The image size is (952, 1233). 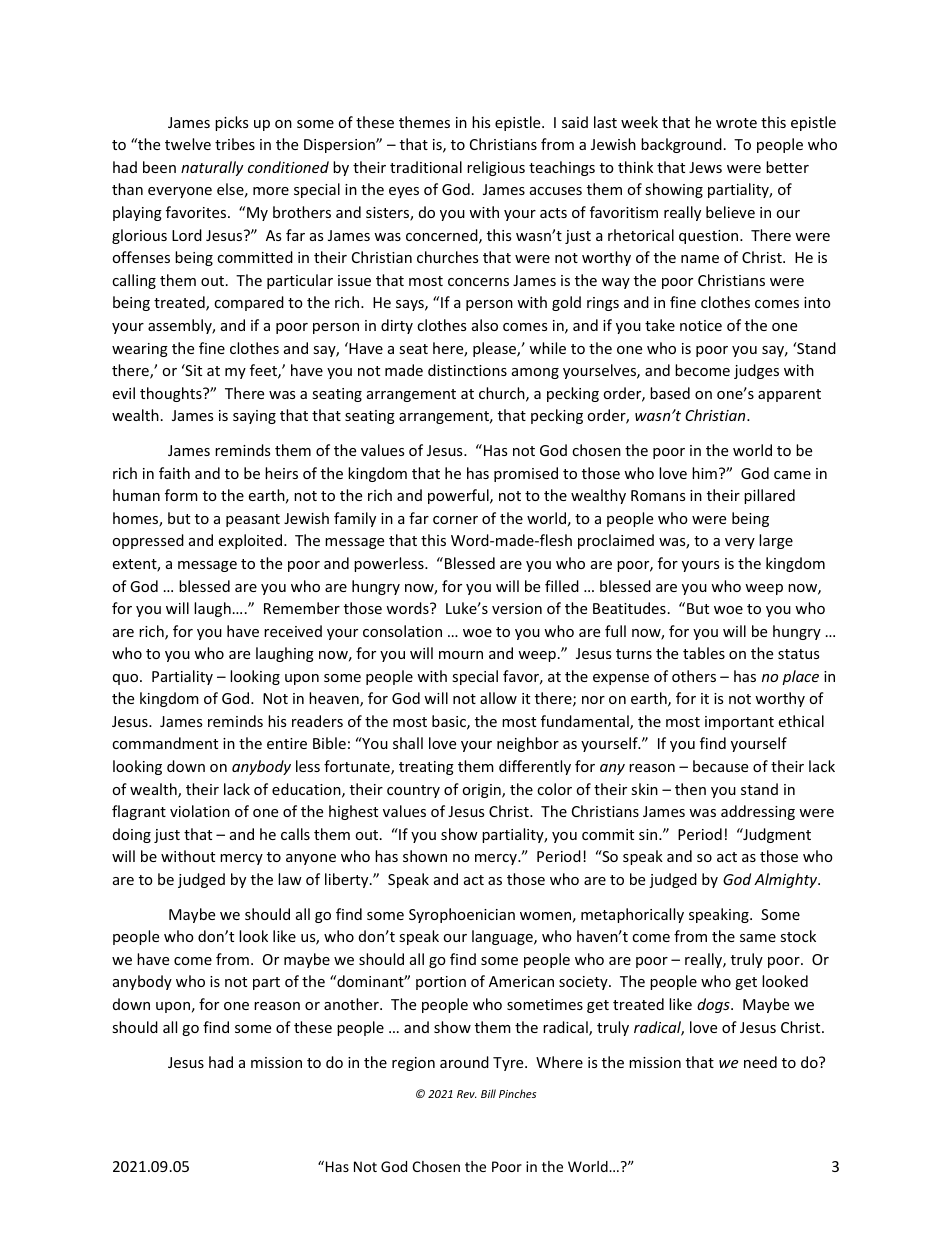 What do you see at coordinates (459, 496) in the image?
I see `powerful` at bounding box center [459, 496].
